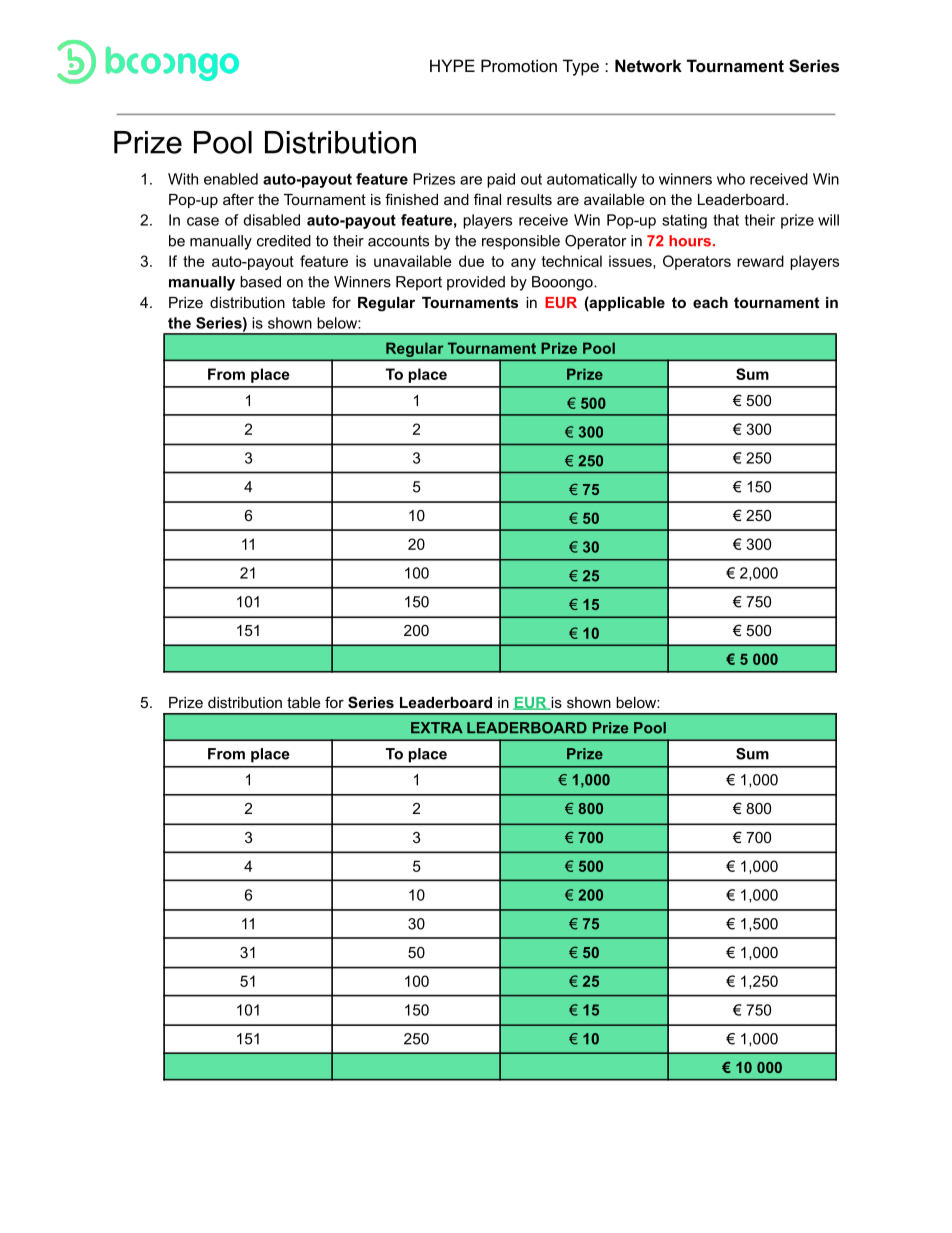 This screenshot has height=1233, width=952. I want to click on EXTRA, so click(437, 727).
